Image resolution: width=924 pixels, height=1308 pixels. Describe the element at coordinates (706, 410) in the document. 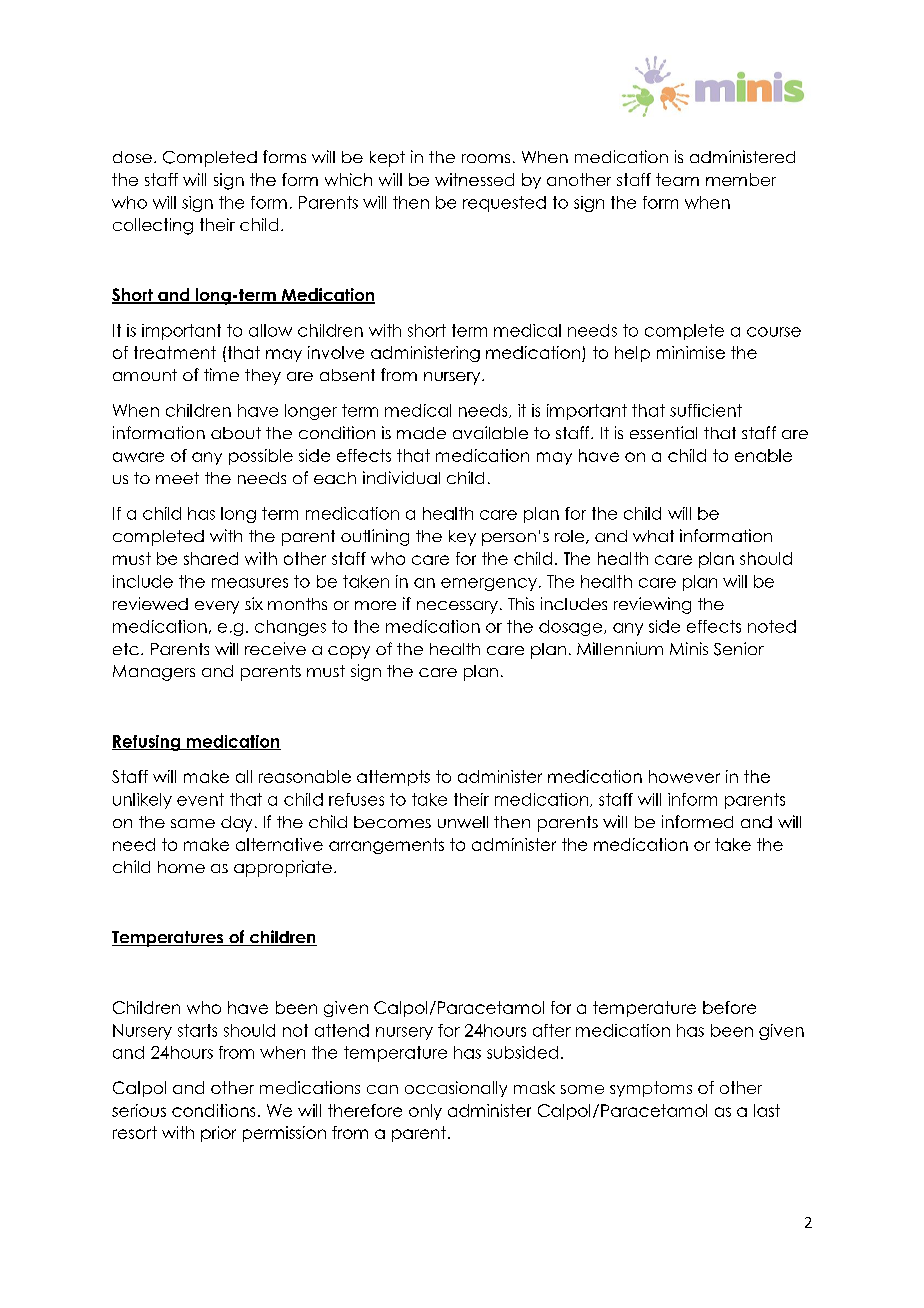

I see `sufficient` at that location.
